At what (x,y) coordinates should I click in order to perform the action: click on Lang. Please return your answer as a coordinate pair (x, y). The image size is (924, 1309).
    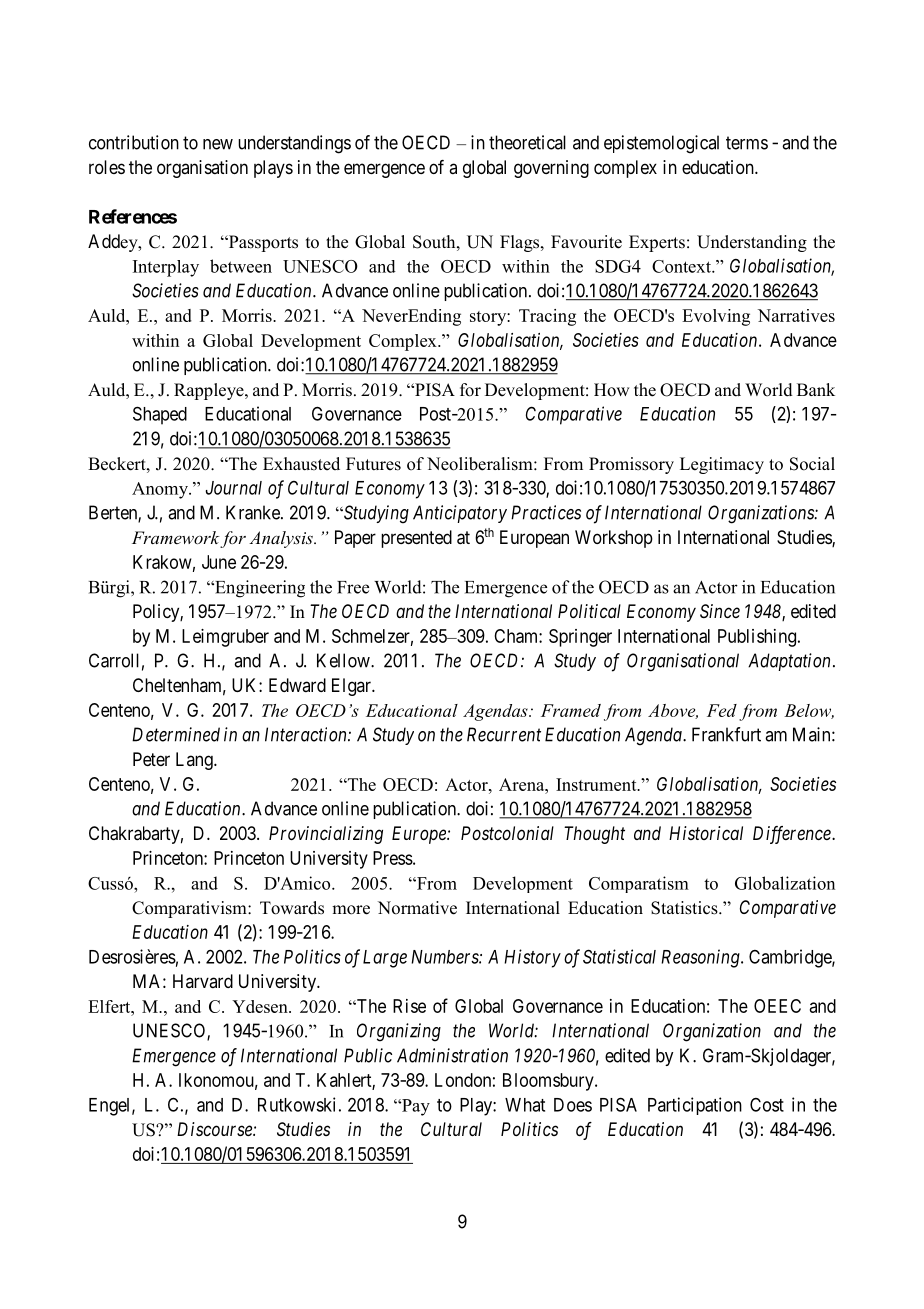
    Looking at the image, I should click on (195, 761).
